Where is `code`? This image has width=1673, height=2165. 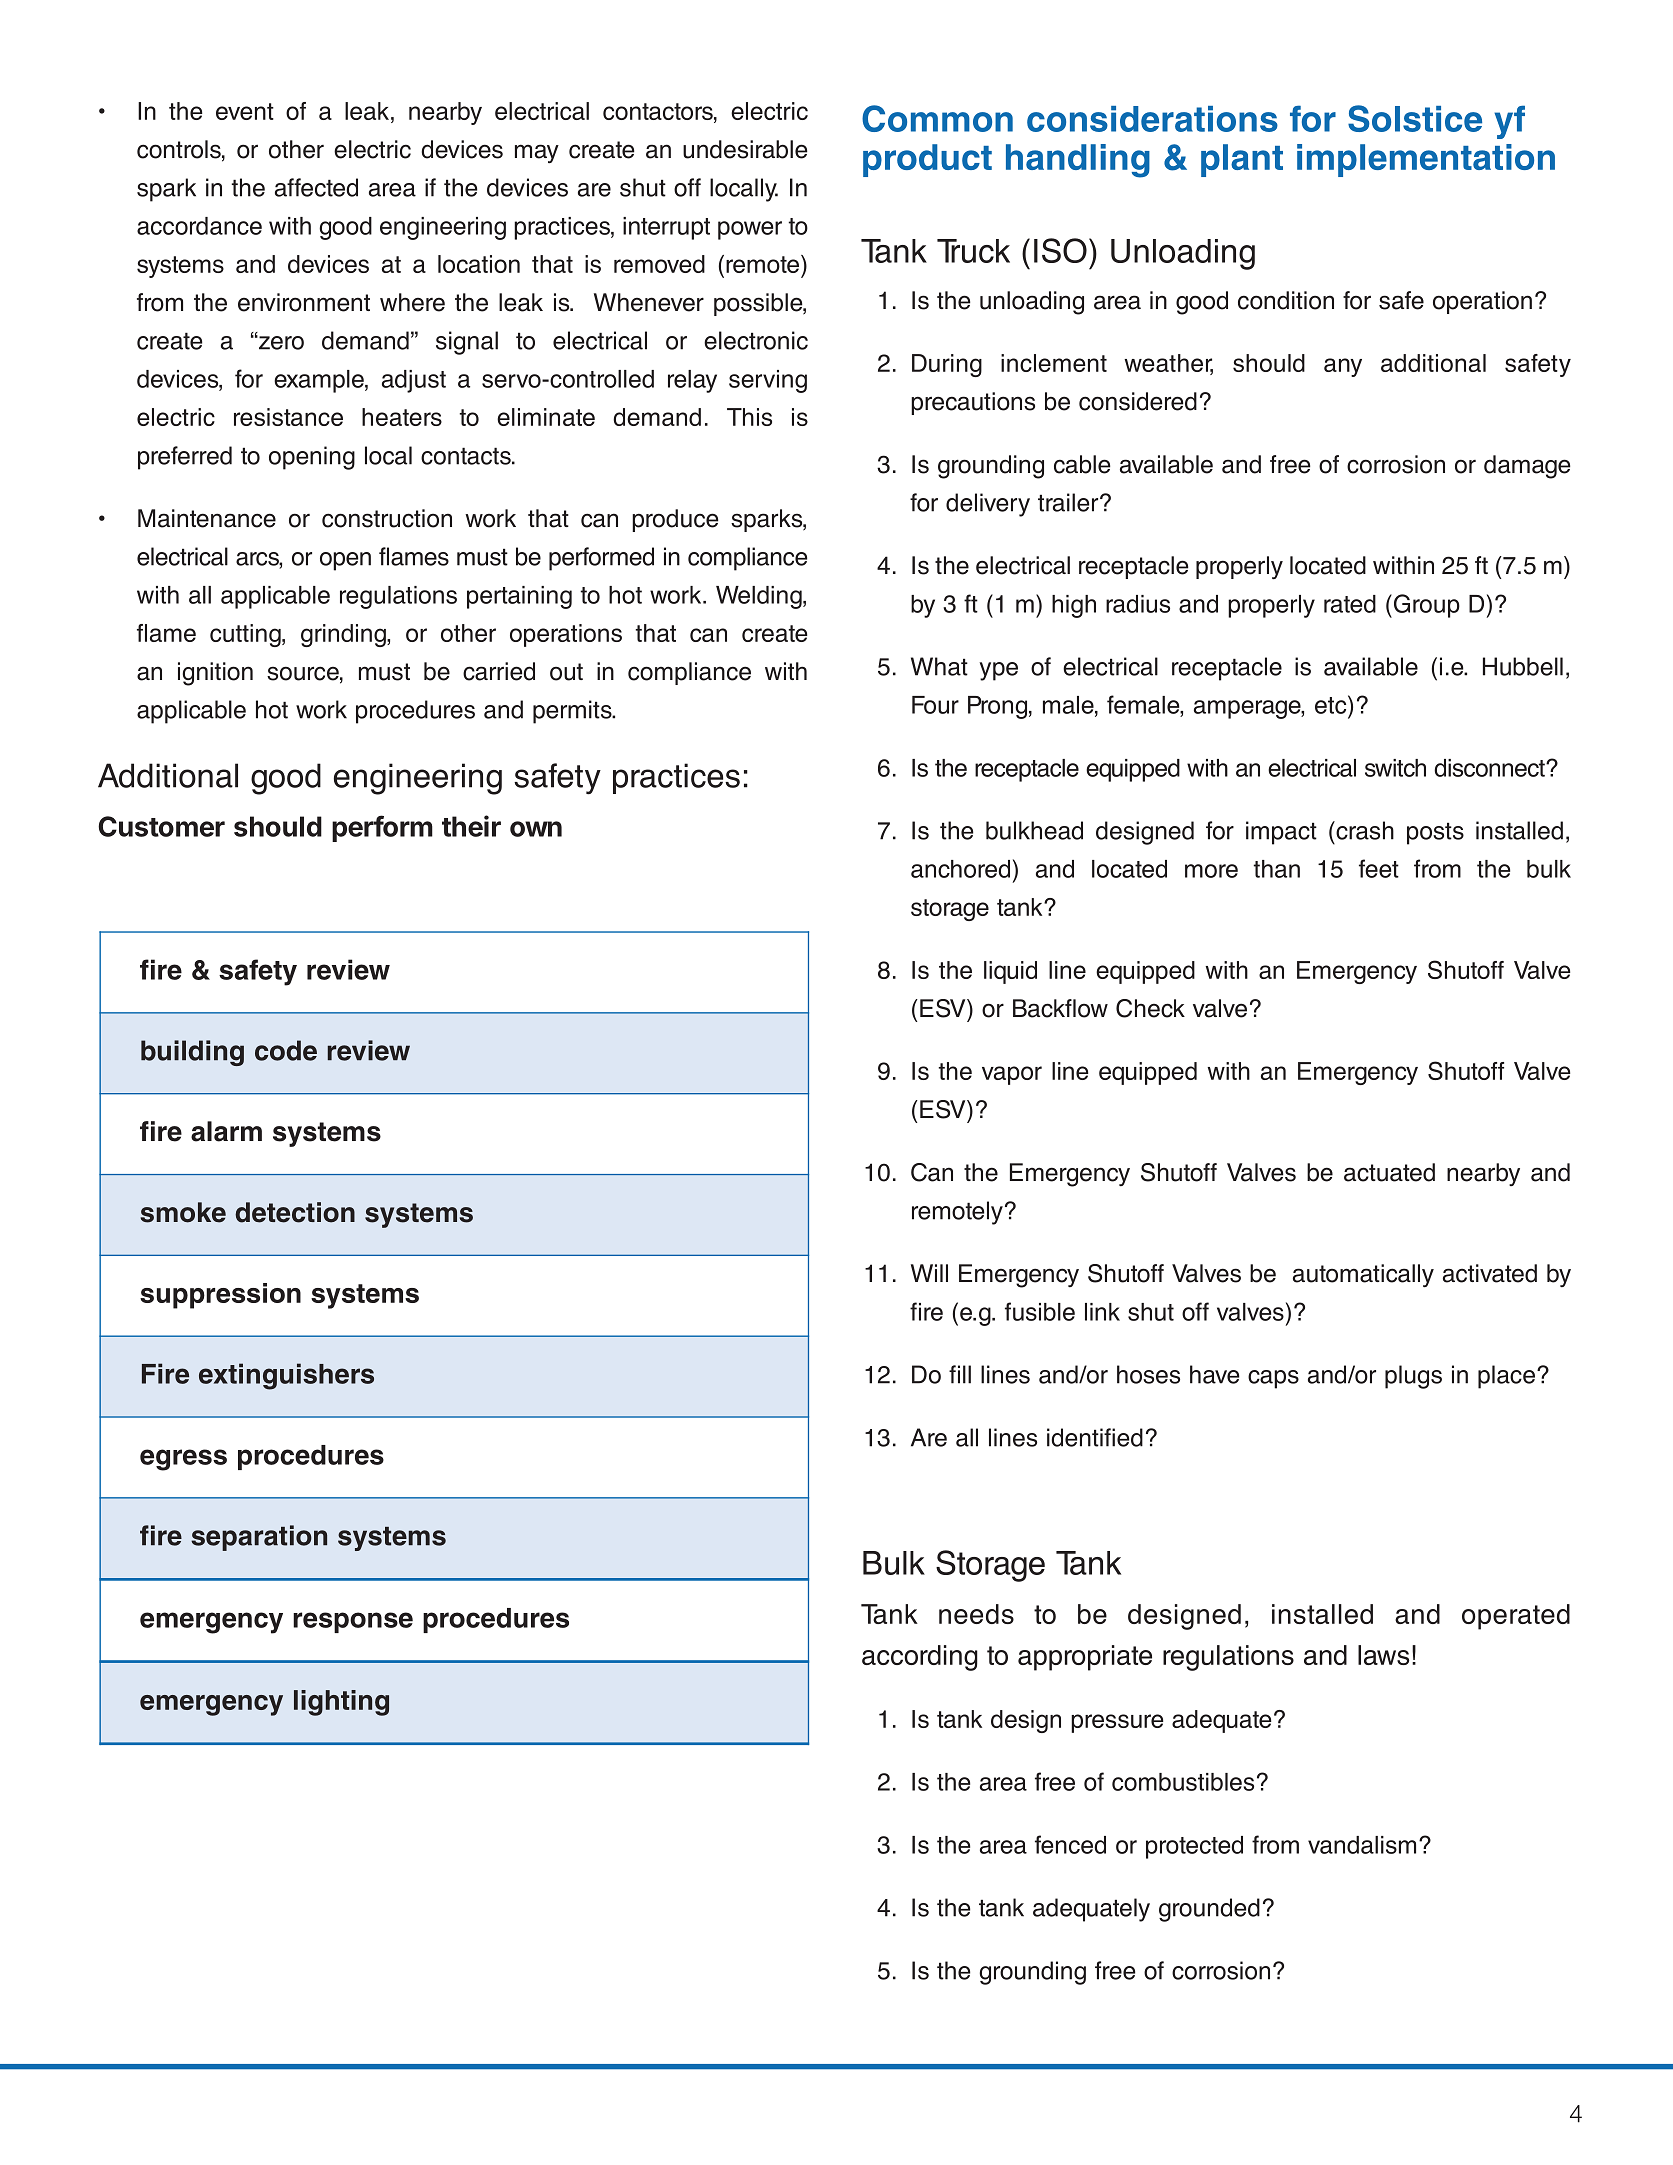
code is located at coordinates (286, 1050).
